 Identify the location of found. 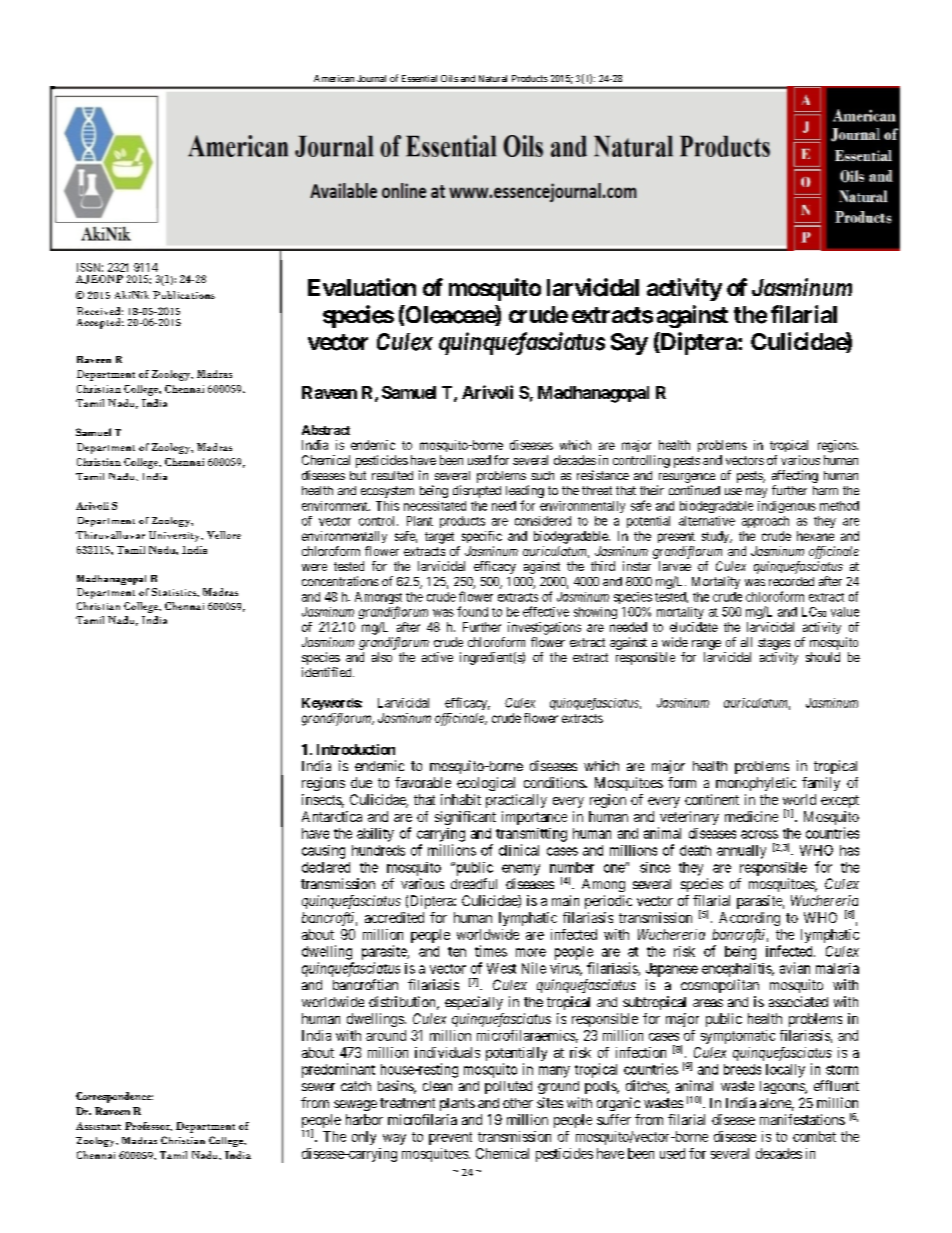
(472, 611).
